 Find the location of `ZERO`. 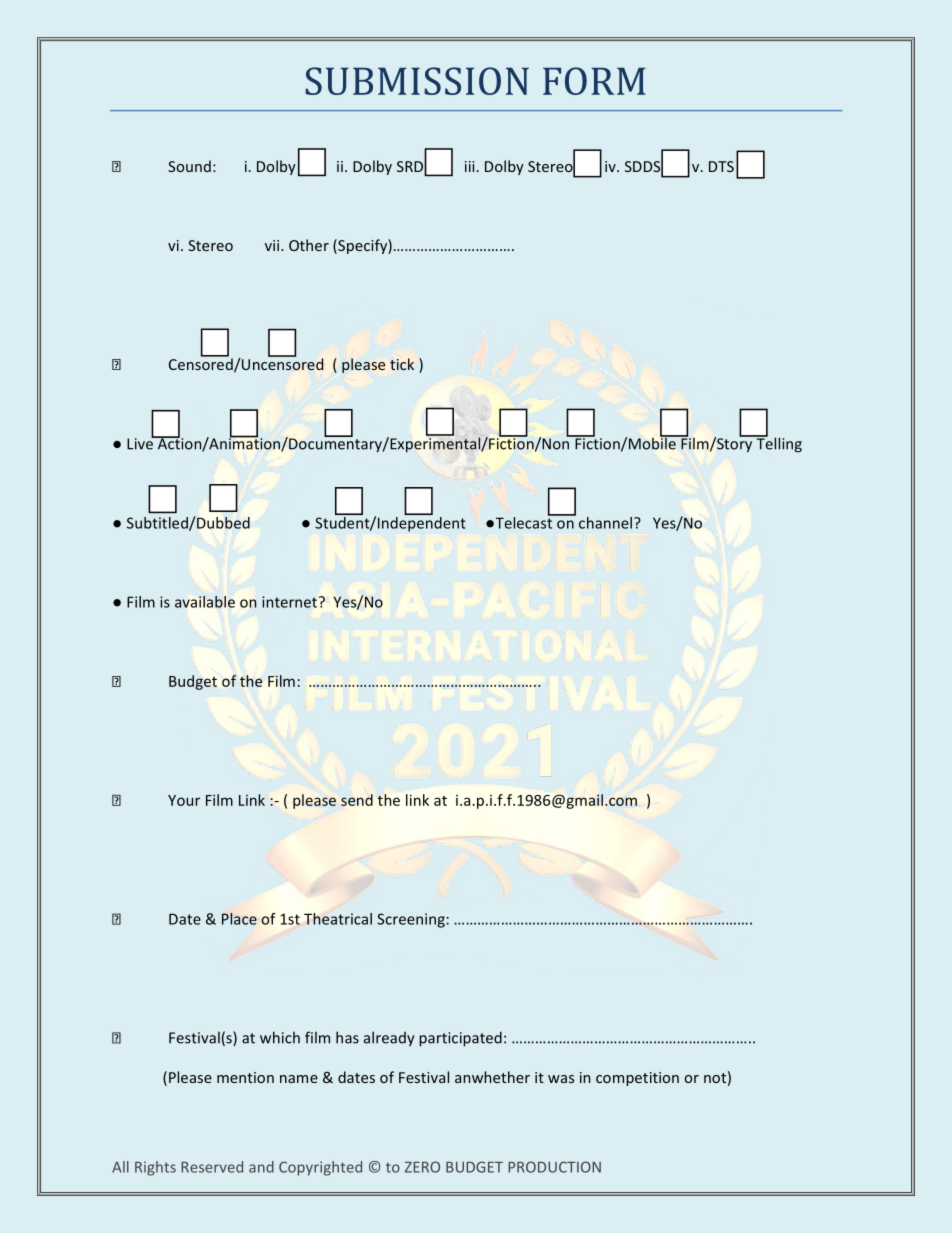

ZERO is located at coordinates (422, 1167).
